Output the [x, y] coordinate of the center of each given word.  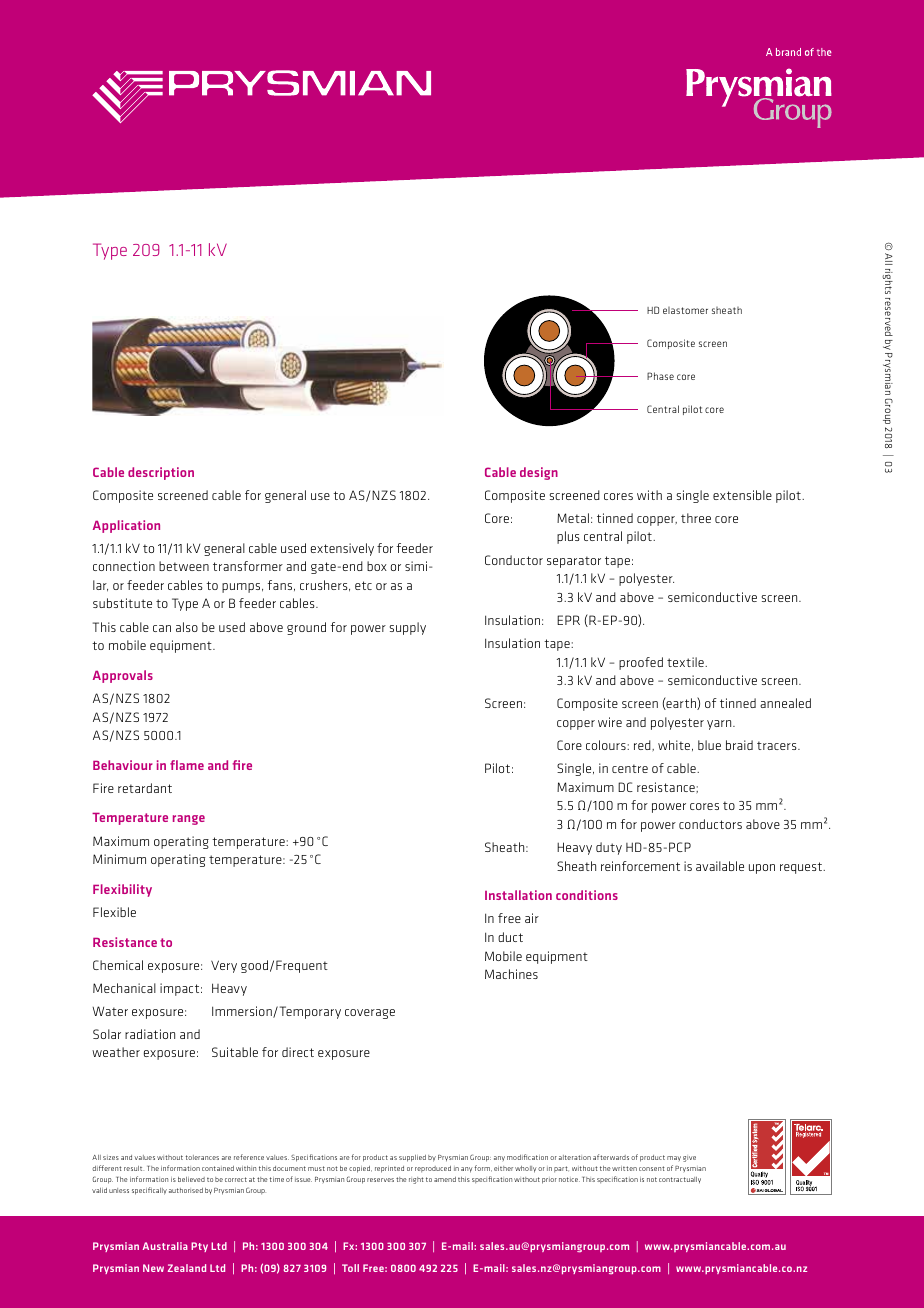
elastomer [685, 310]
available [720, 866]
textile [686, 662]
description [161, 473]
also [187, 627]
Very [224, 966]
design [539, 473]
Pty [199, 1247]
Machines [511, 974]
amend [445, 1179]
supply [408, 628]
